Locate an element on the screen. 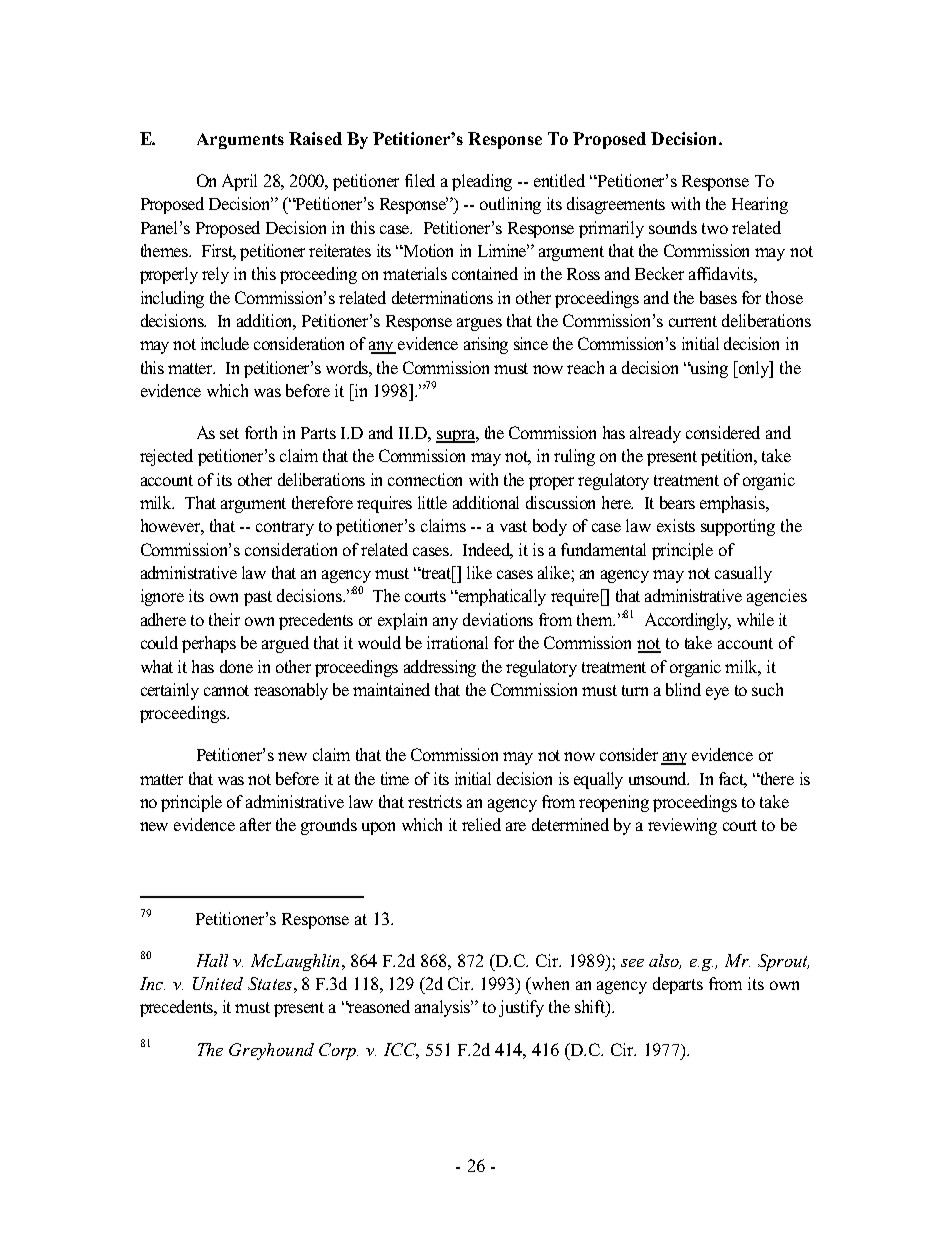 This screenshot has height=1233, width=952. relied is located at coordinates (481, 824).
